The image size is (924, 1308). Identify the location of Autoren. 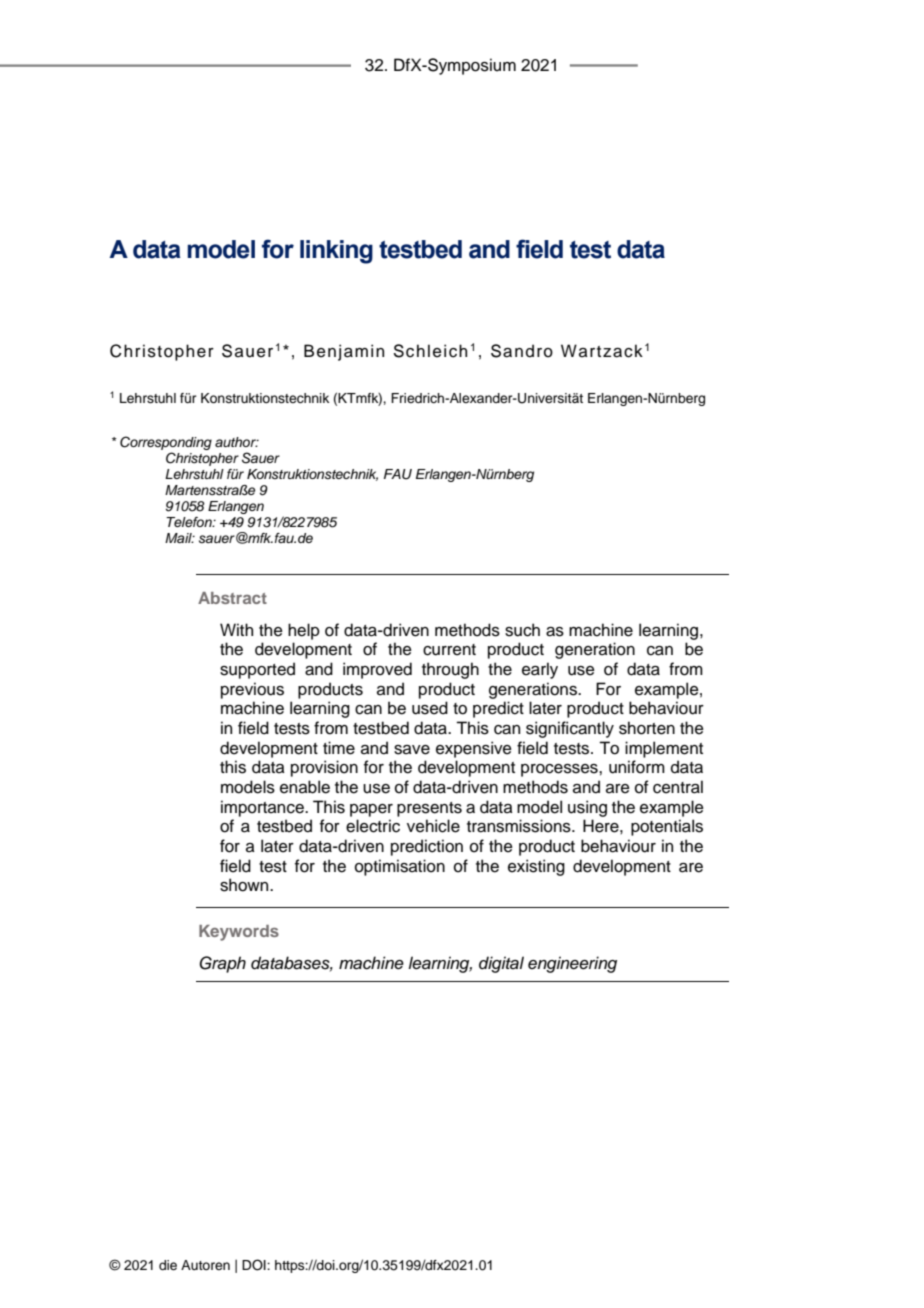
(205, 1265).
